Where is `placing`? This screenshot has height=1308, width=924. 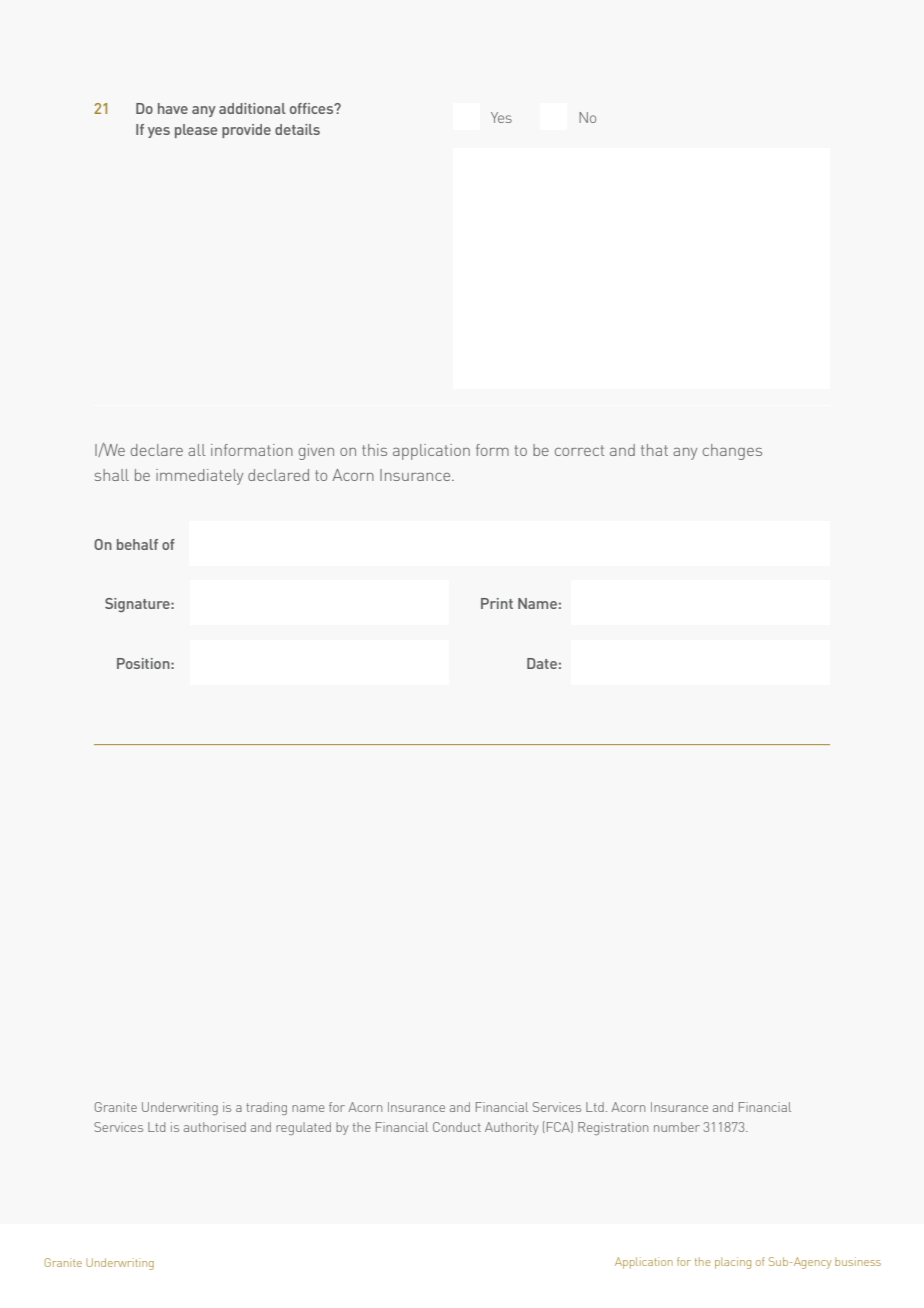 placing is located at coordinates (733, 1263).
